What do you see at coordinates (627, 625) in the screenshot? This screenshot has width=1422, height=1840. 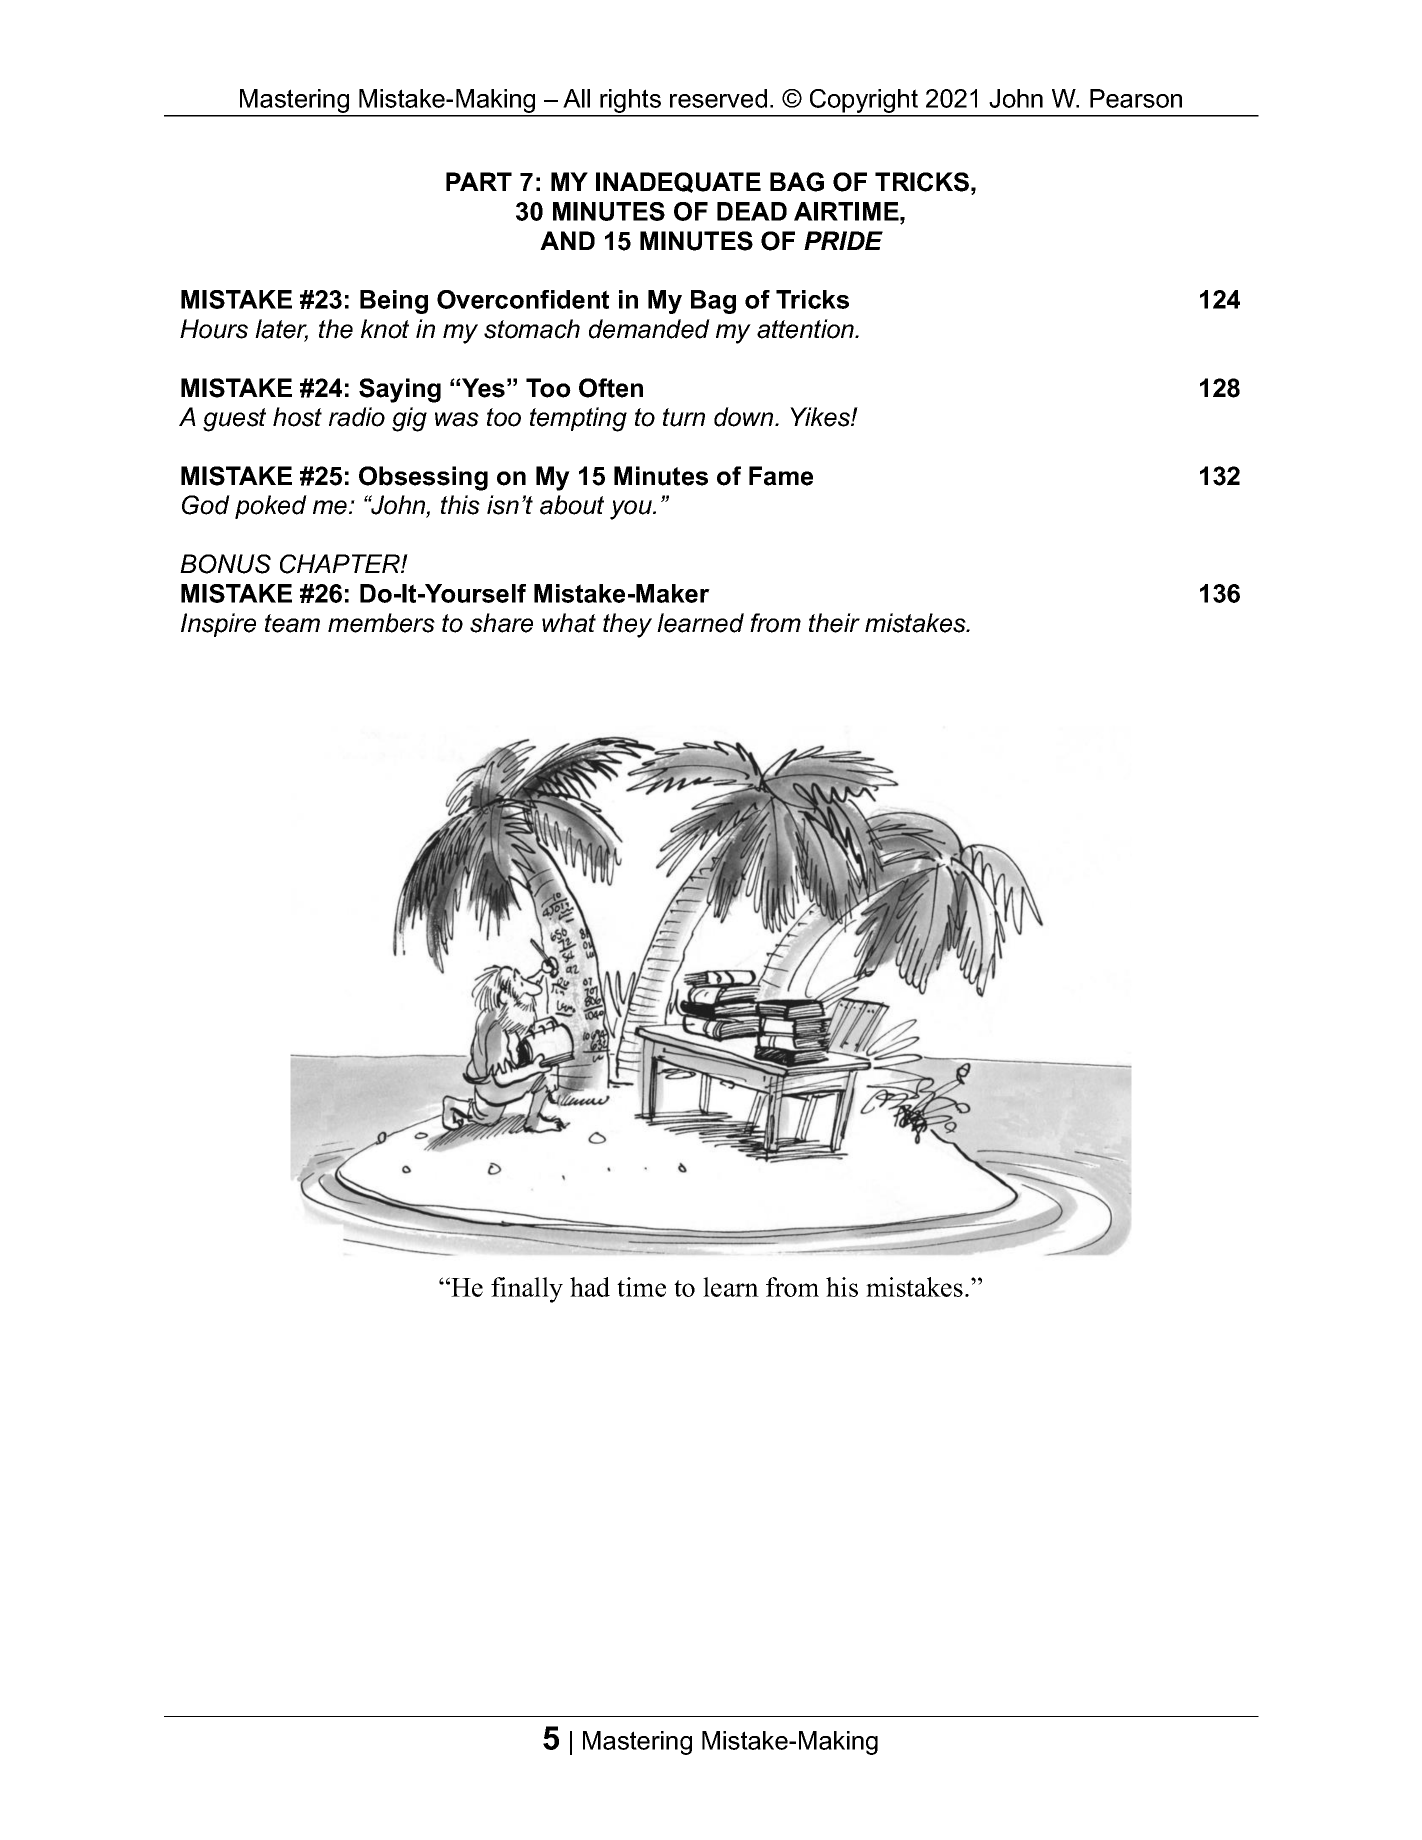 I see `they` at bounding box center [627, 625].
